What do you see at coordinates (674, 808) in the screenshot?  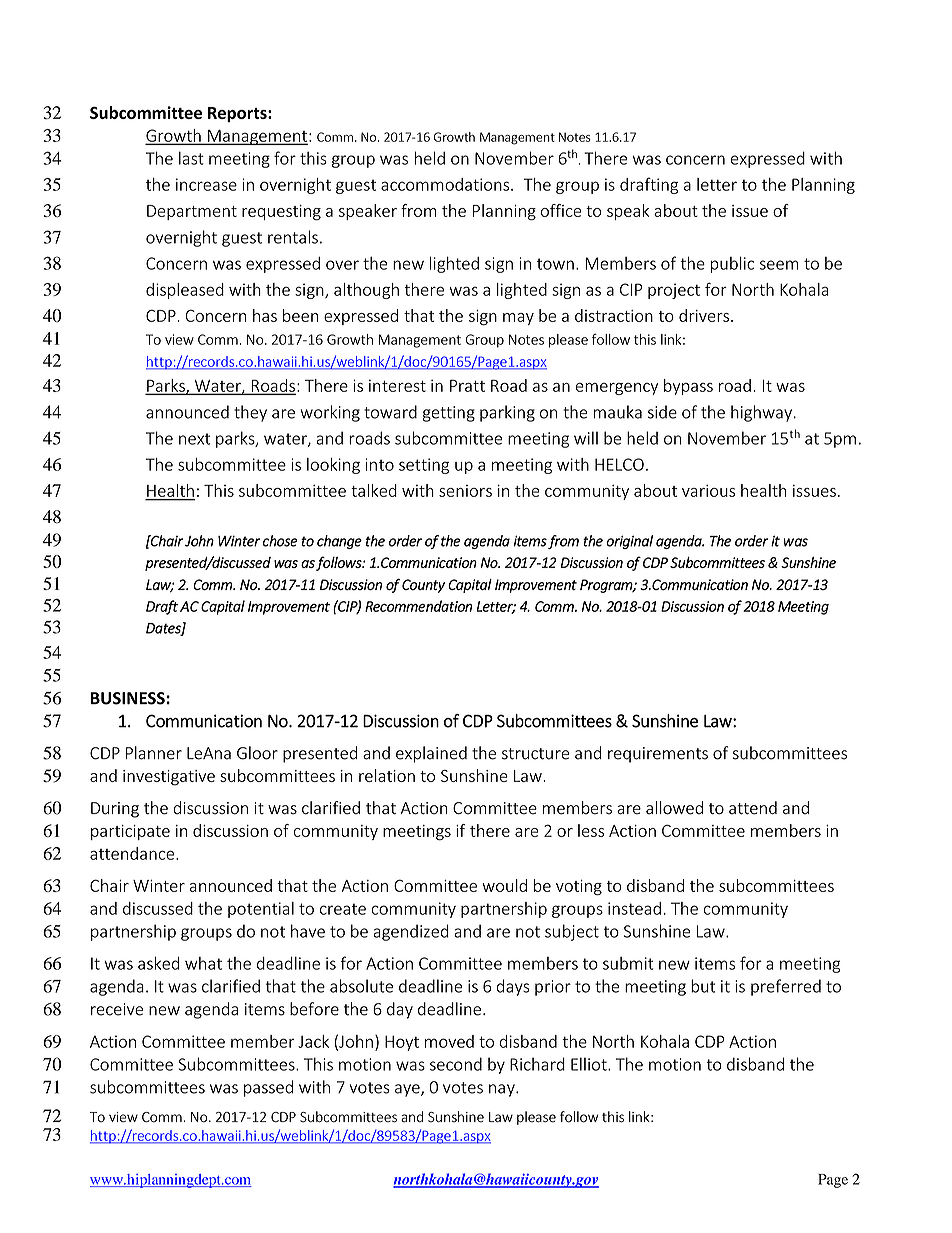 I see `allowed` at bounding box center [674, 808].
